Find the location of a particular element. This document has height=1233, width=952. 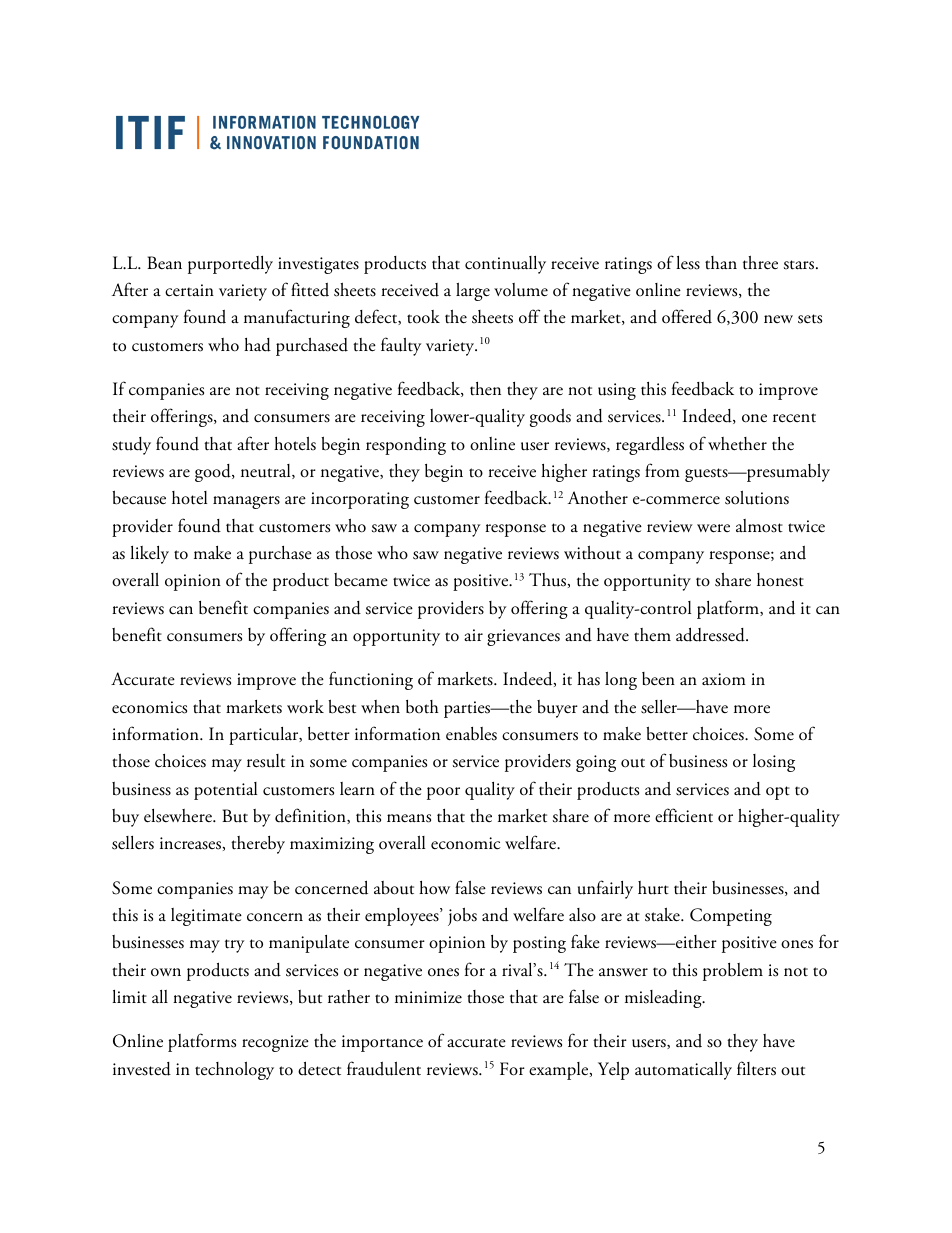

were is located at coordinates (713, 528).
